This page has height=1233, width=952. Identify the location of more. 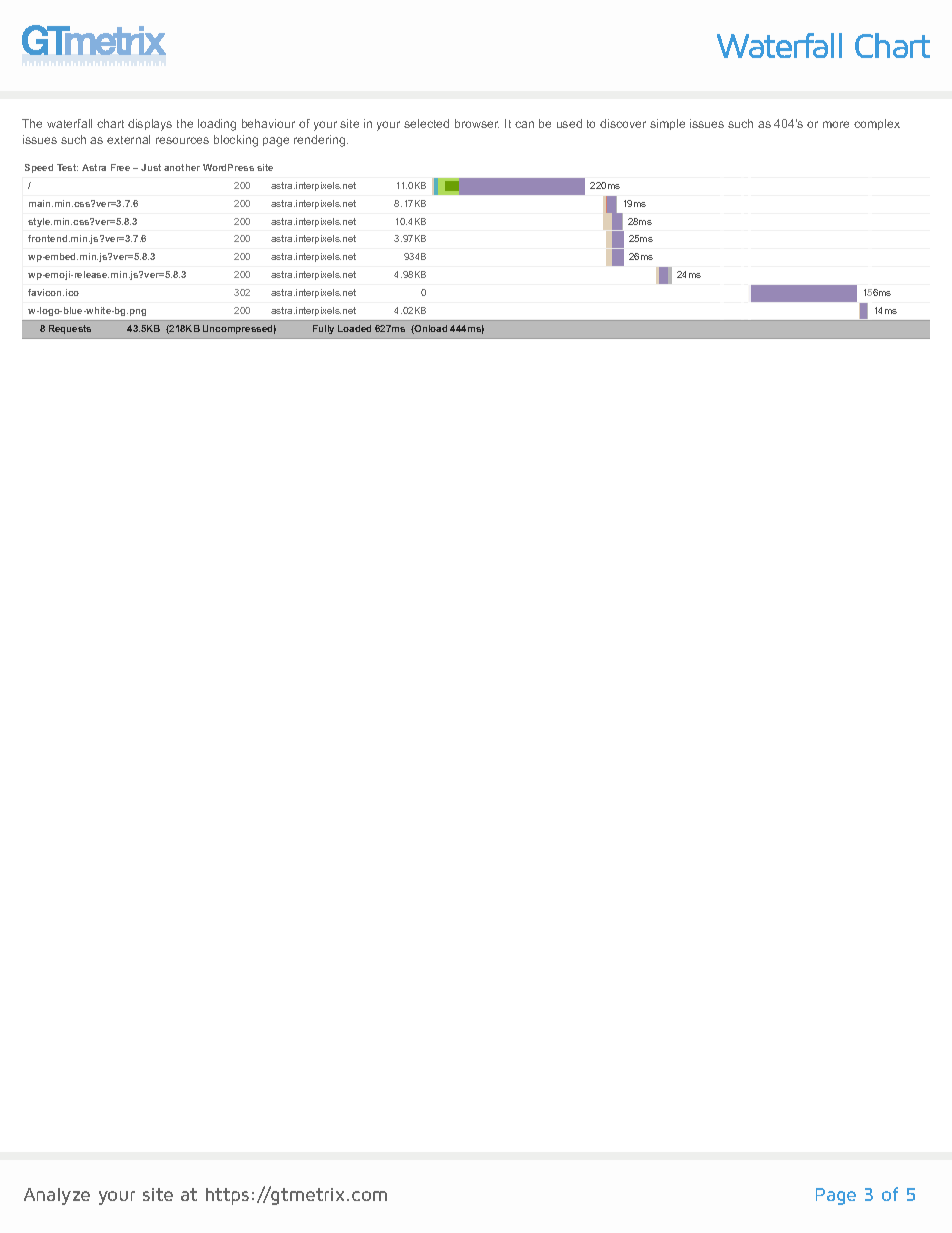
(836, 124).
